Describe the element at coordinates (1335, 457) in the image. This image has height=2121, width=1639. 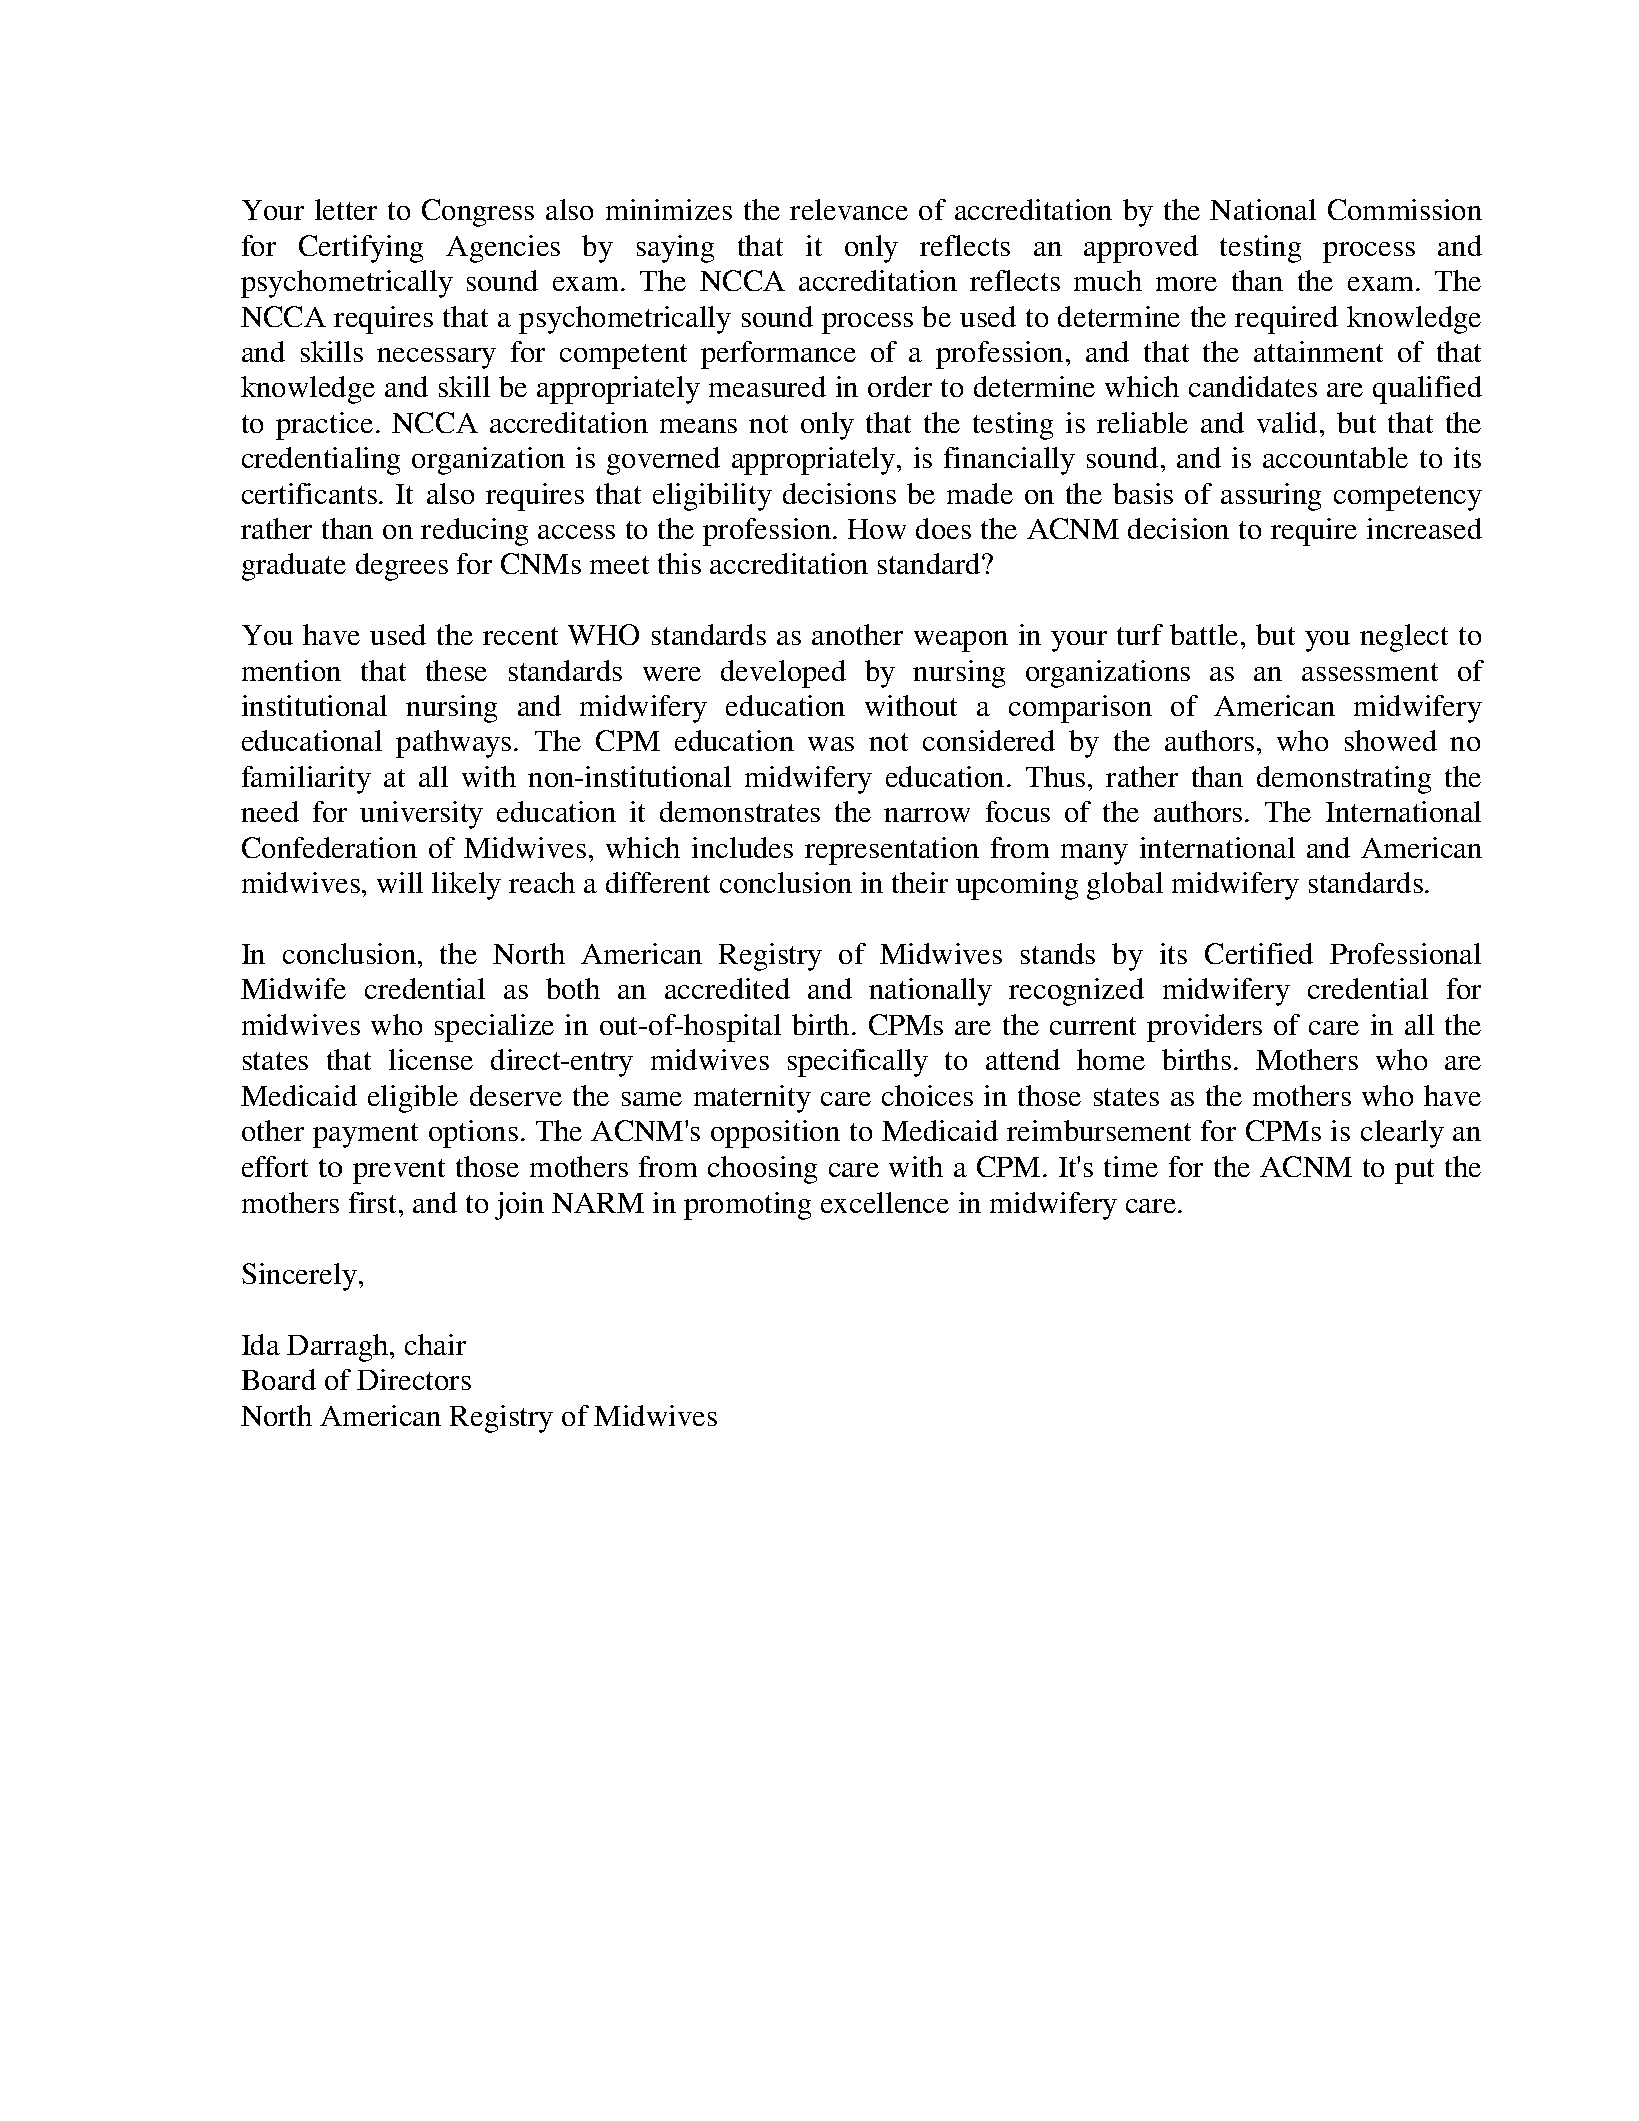
I see `accountable` at that location.
